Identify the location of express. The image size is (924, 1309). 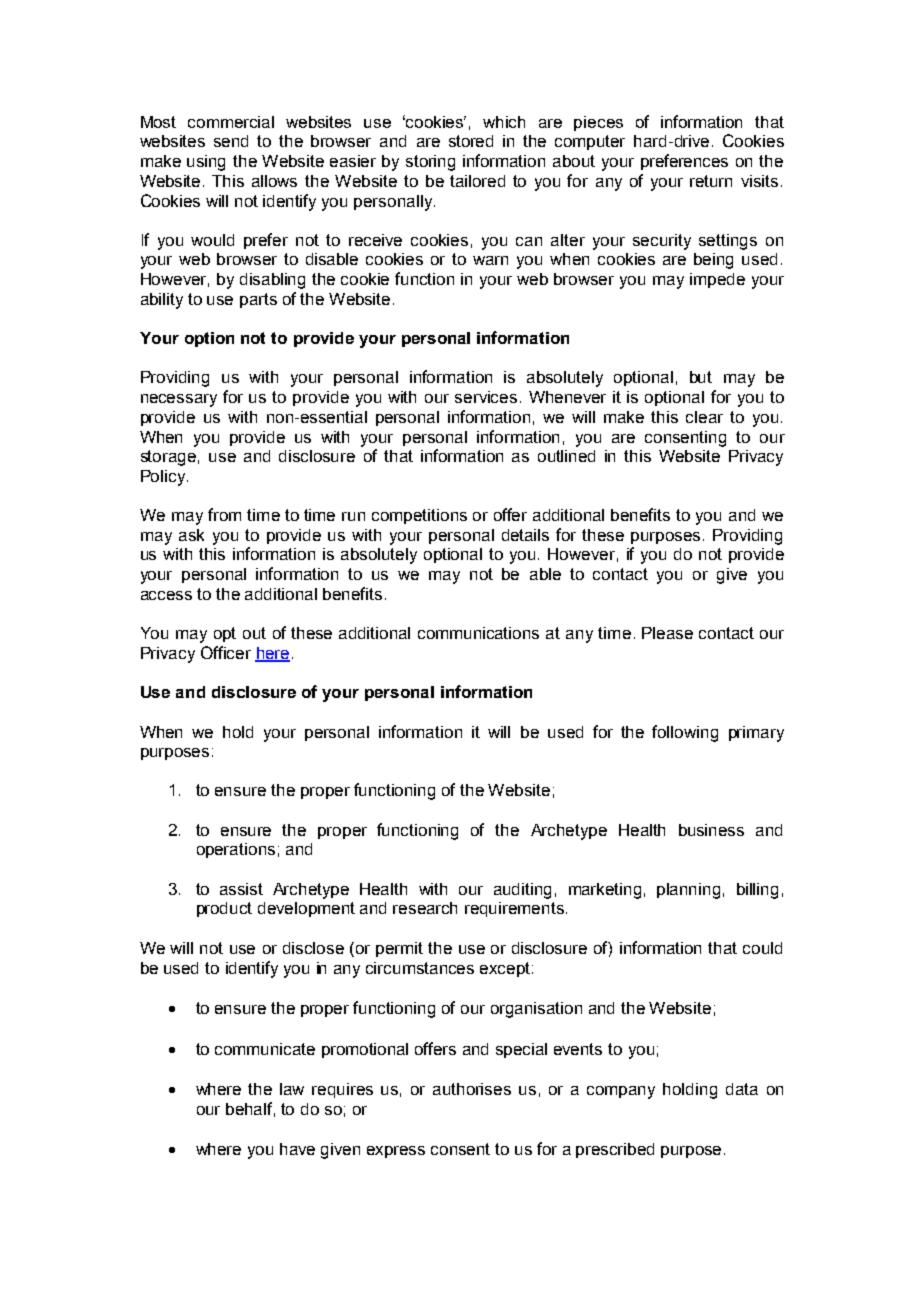
(396, 1152).
